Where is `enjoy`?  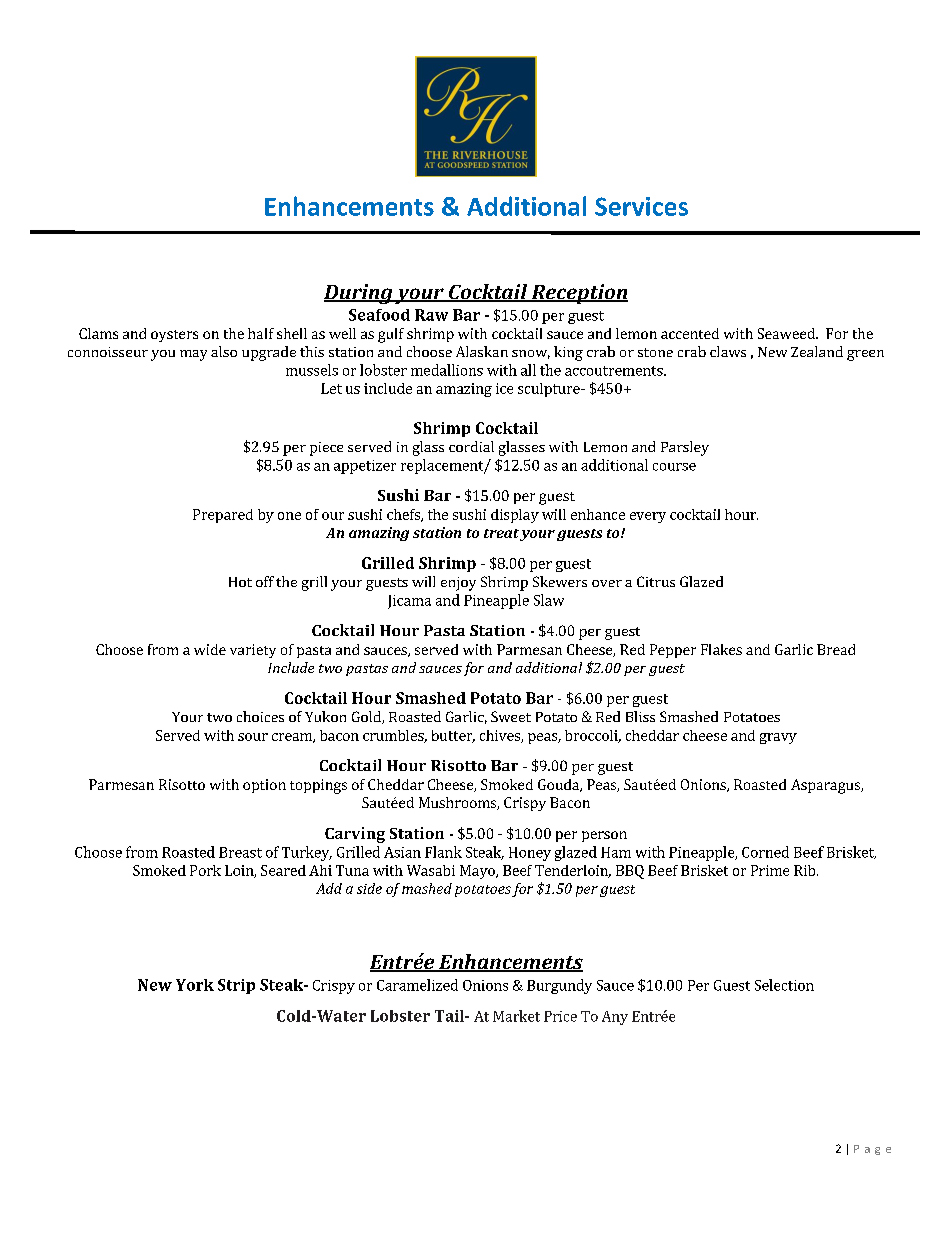 enjoy is located at coordinates (458, 584).
